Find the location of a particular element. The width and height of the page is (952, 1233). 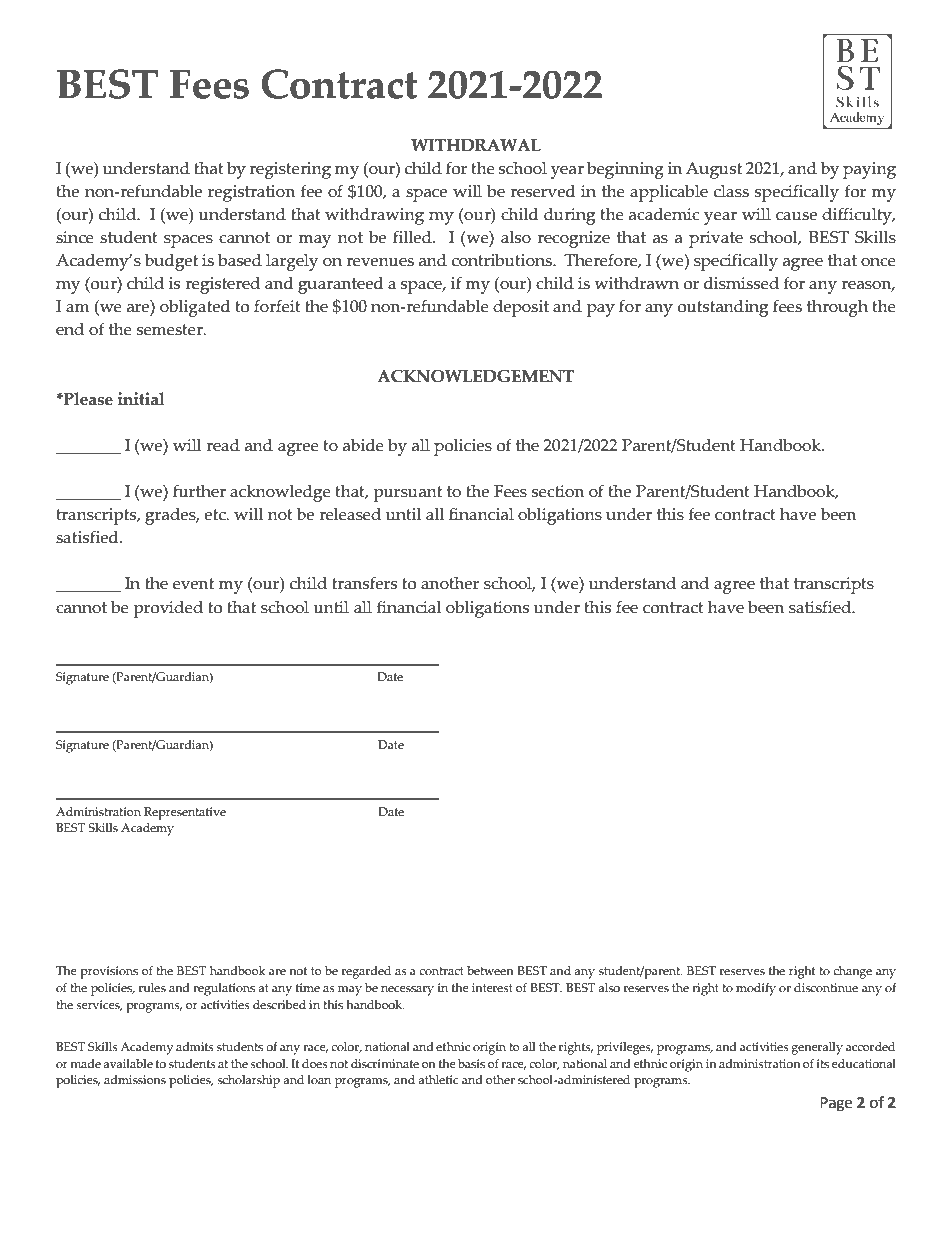

WITHDRAWAL is located at coordinates (476, 145).
